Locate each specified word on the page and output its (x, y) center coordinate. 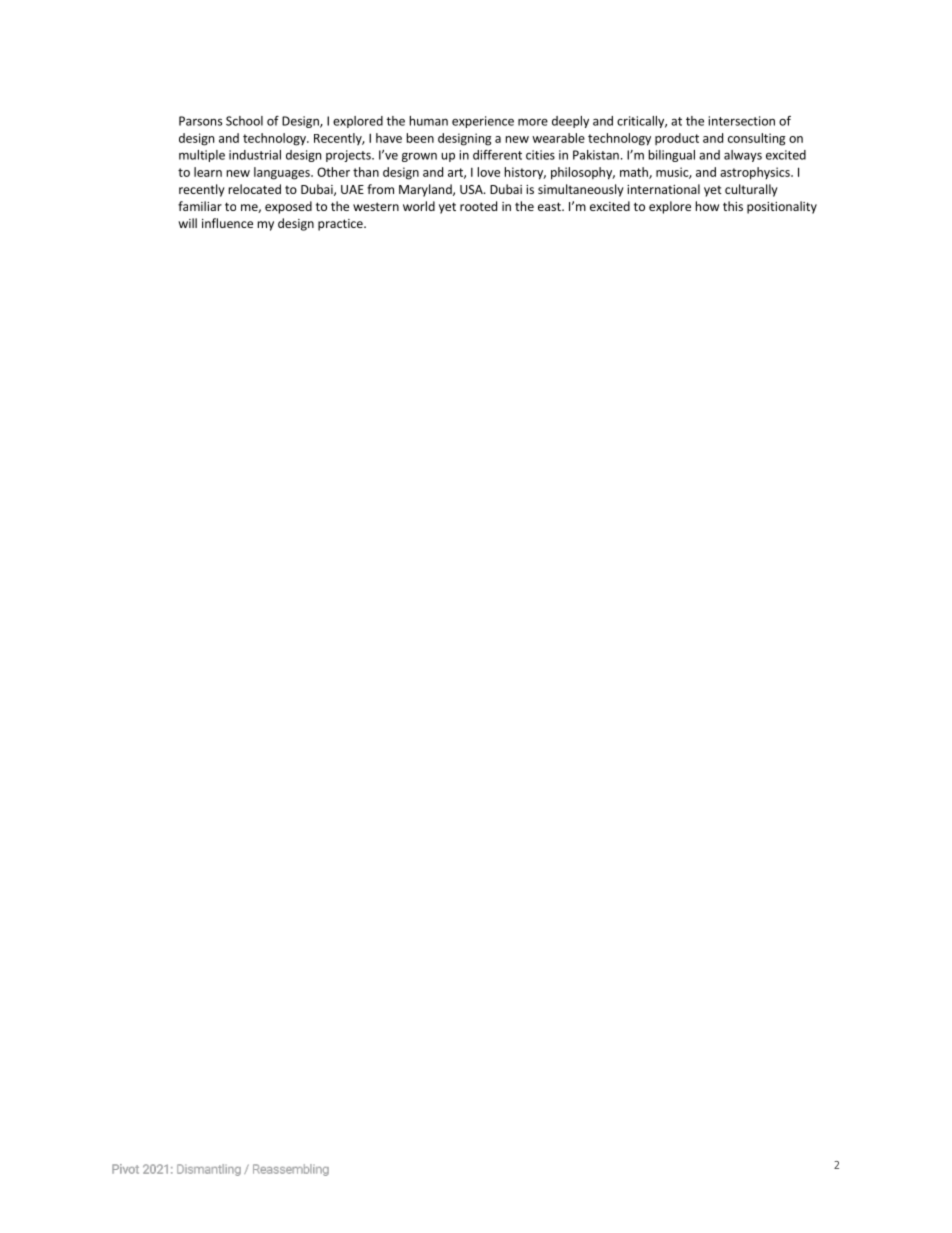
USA (472, 189)
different (497, 155)
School (244, 121)
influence (227, 223)
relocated (255, 189)
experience (483, 122)
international (663, 189)
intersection (742, 121)
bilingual (672, 156)
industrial (255, 155)
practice (341, 225)
